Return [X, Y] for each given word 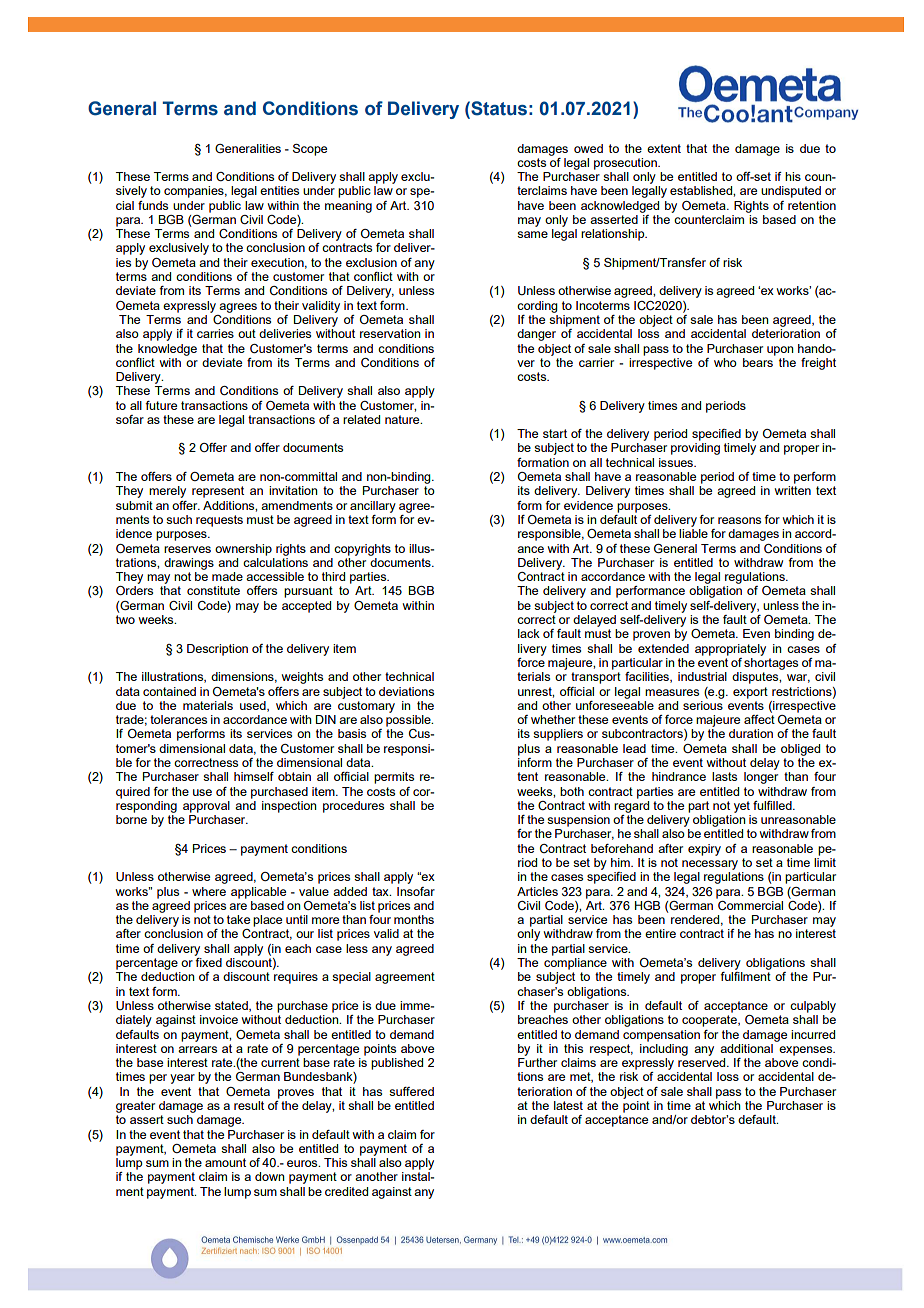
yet [742, 807]
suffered [411, 1091]
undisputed [791, 192]
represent [218, 492]
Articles [537, 891]
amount [225, 1162]
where [209, 891]
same [532, 234]
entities [279, 190]
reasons [739, 520]
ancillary [373, 507]
